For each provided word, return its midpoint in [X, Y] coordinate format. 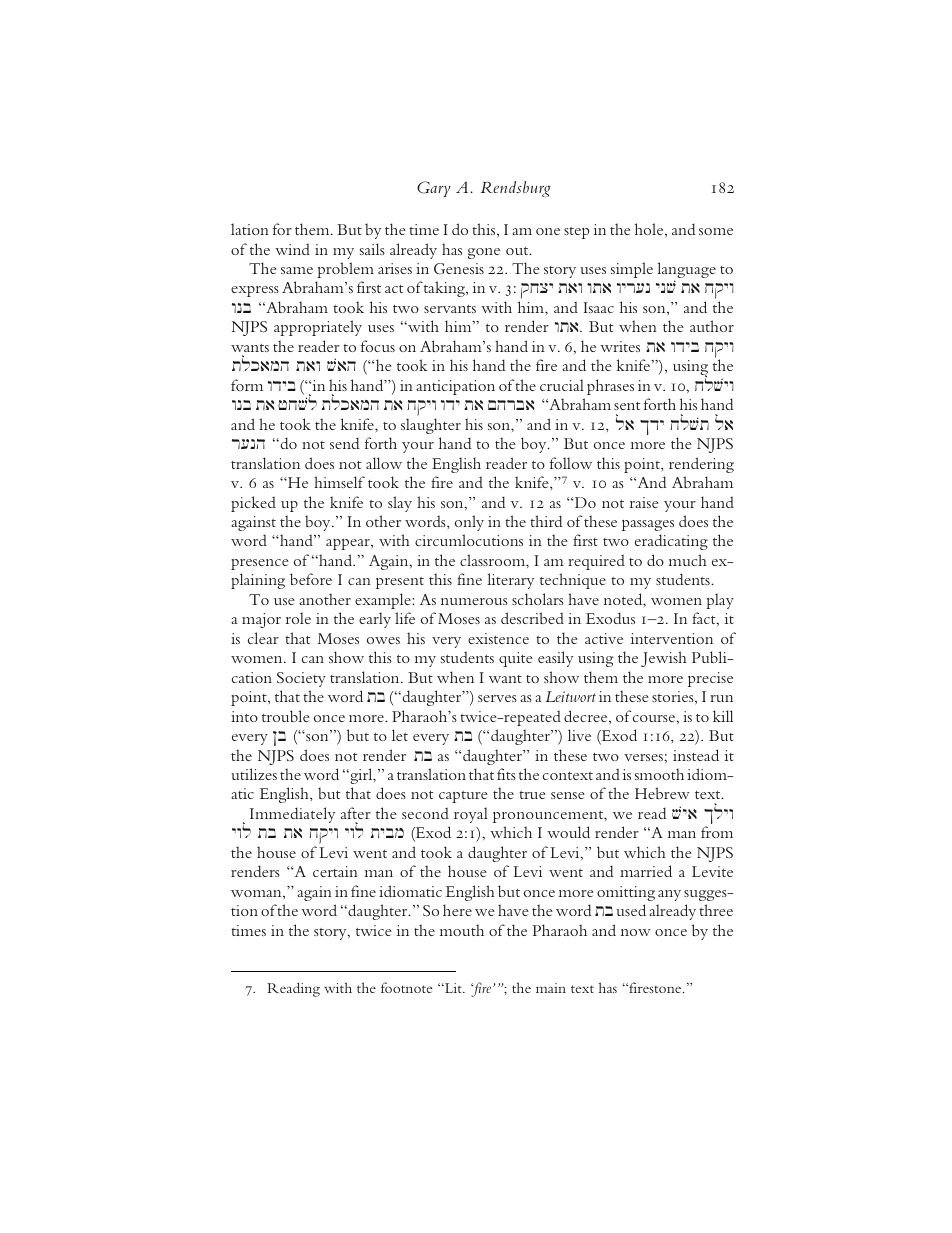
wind [292, 249]
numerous [474, 601]
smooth [659, 774]
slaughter [431, 426]
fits [506, 774]
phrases [610, 387]
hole [650, 229]
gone [484, 253]
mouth [462, 930]
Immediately [292, 815]
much [688, 560]
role [298, 618]
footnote [406, 987]
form [247, 385]
